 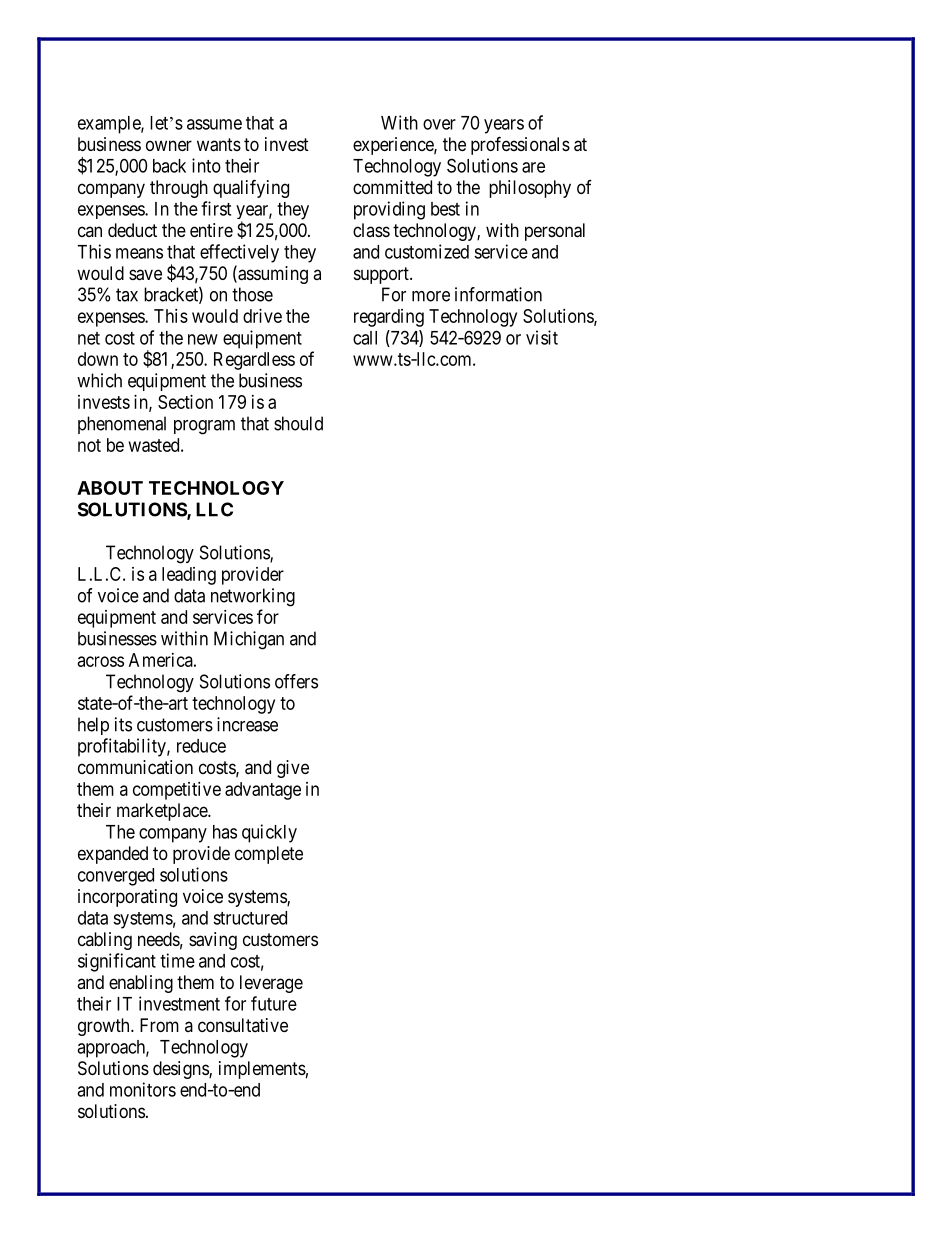 What do you see at coordinates (163, 812) in the screenshot?
I see `marketplace` at bounding box center [163, 812].
